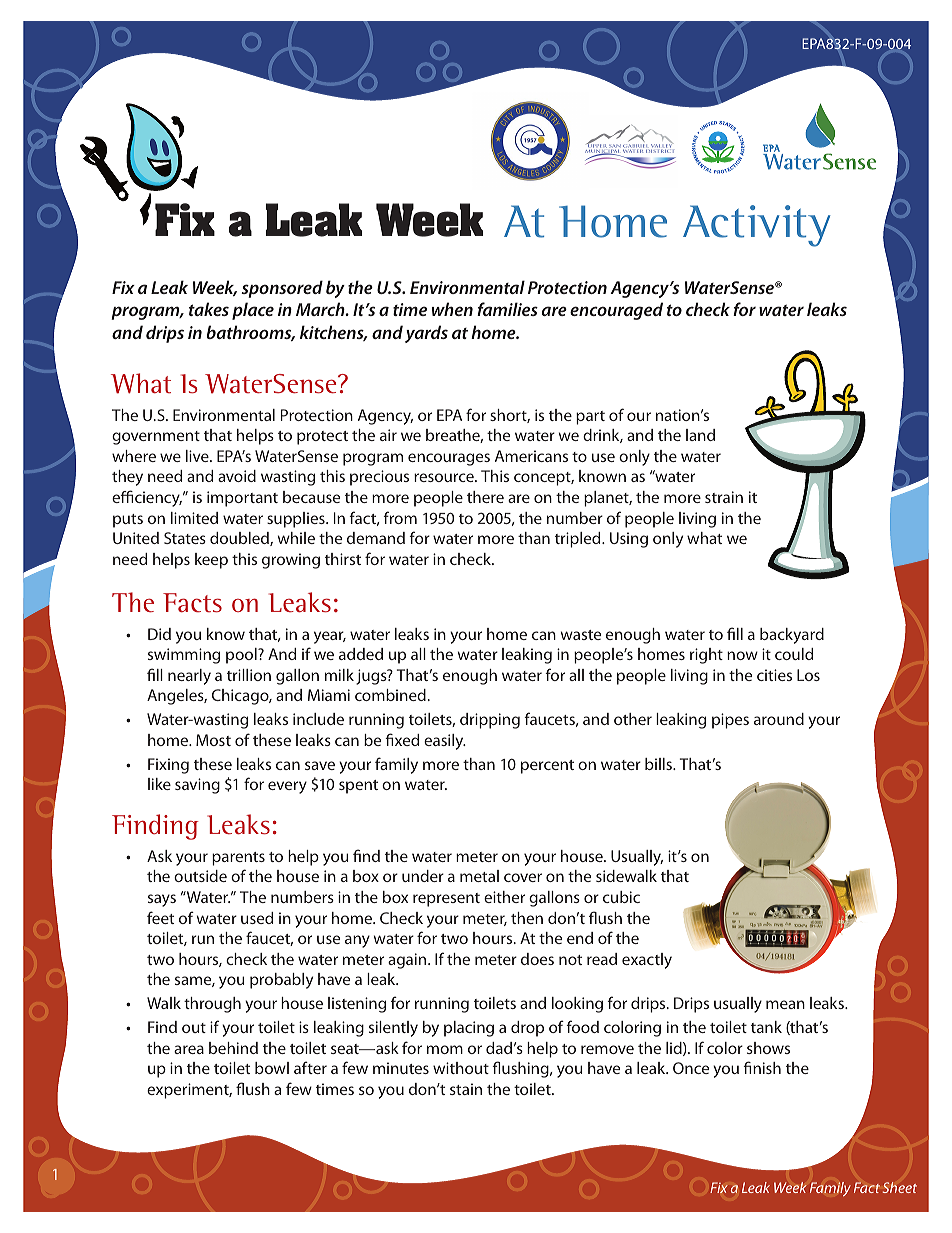 The height and width of the screenshot is (1233, 952). What do you see at coordinates (507, 309) in the screenshot?
I see `families` at bounding box center [507, 309].
